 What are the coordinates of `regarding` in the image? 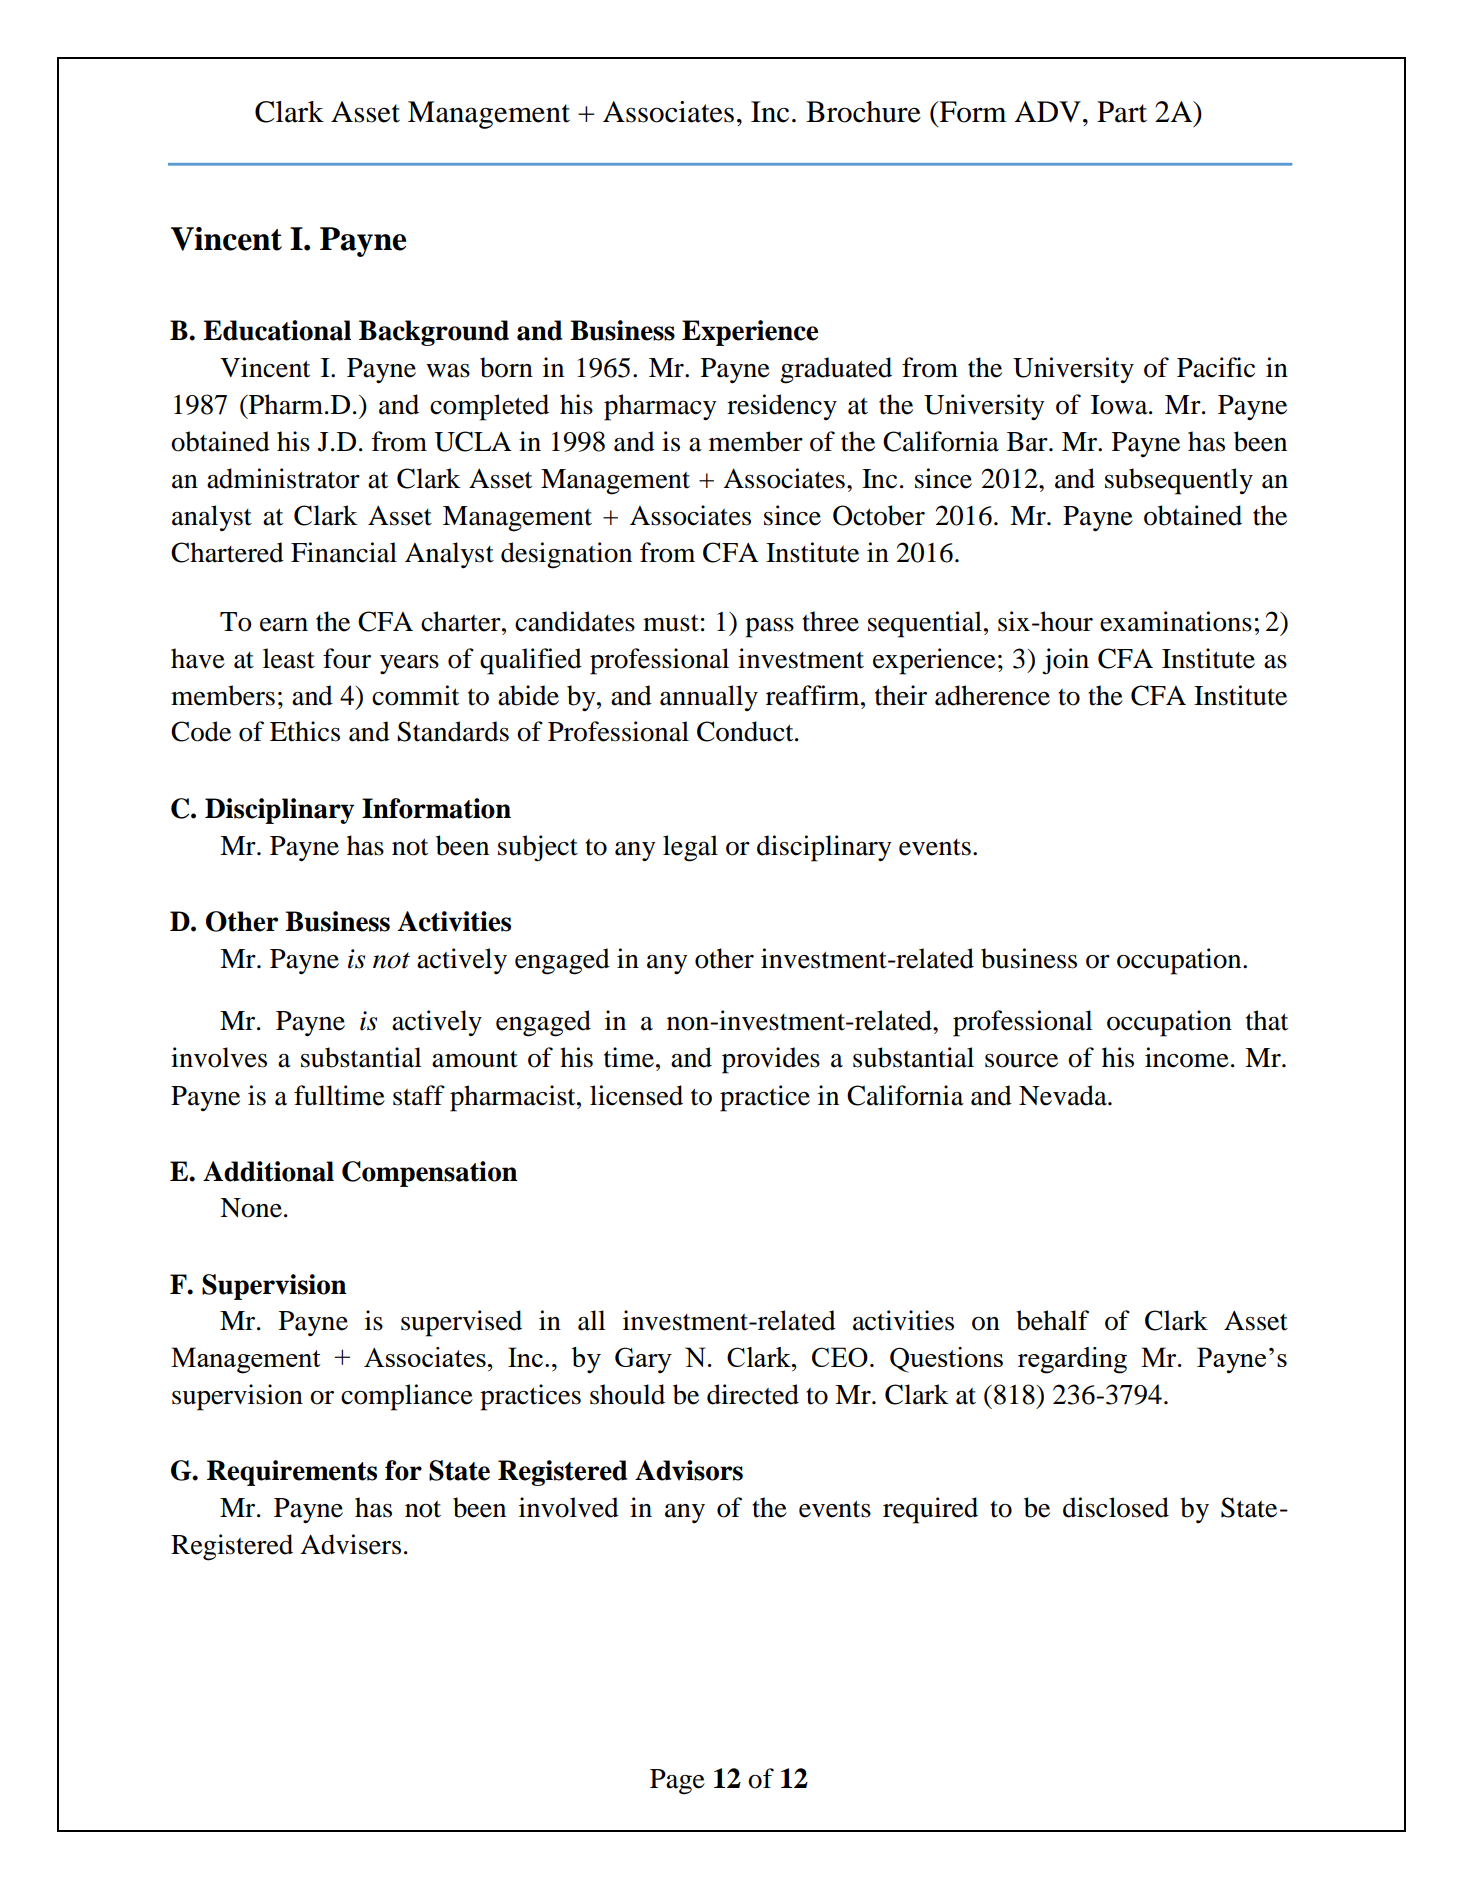 It's located at (1072, 1360).
